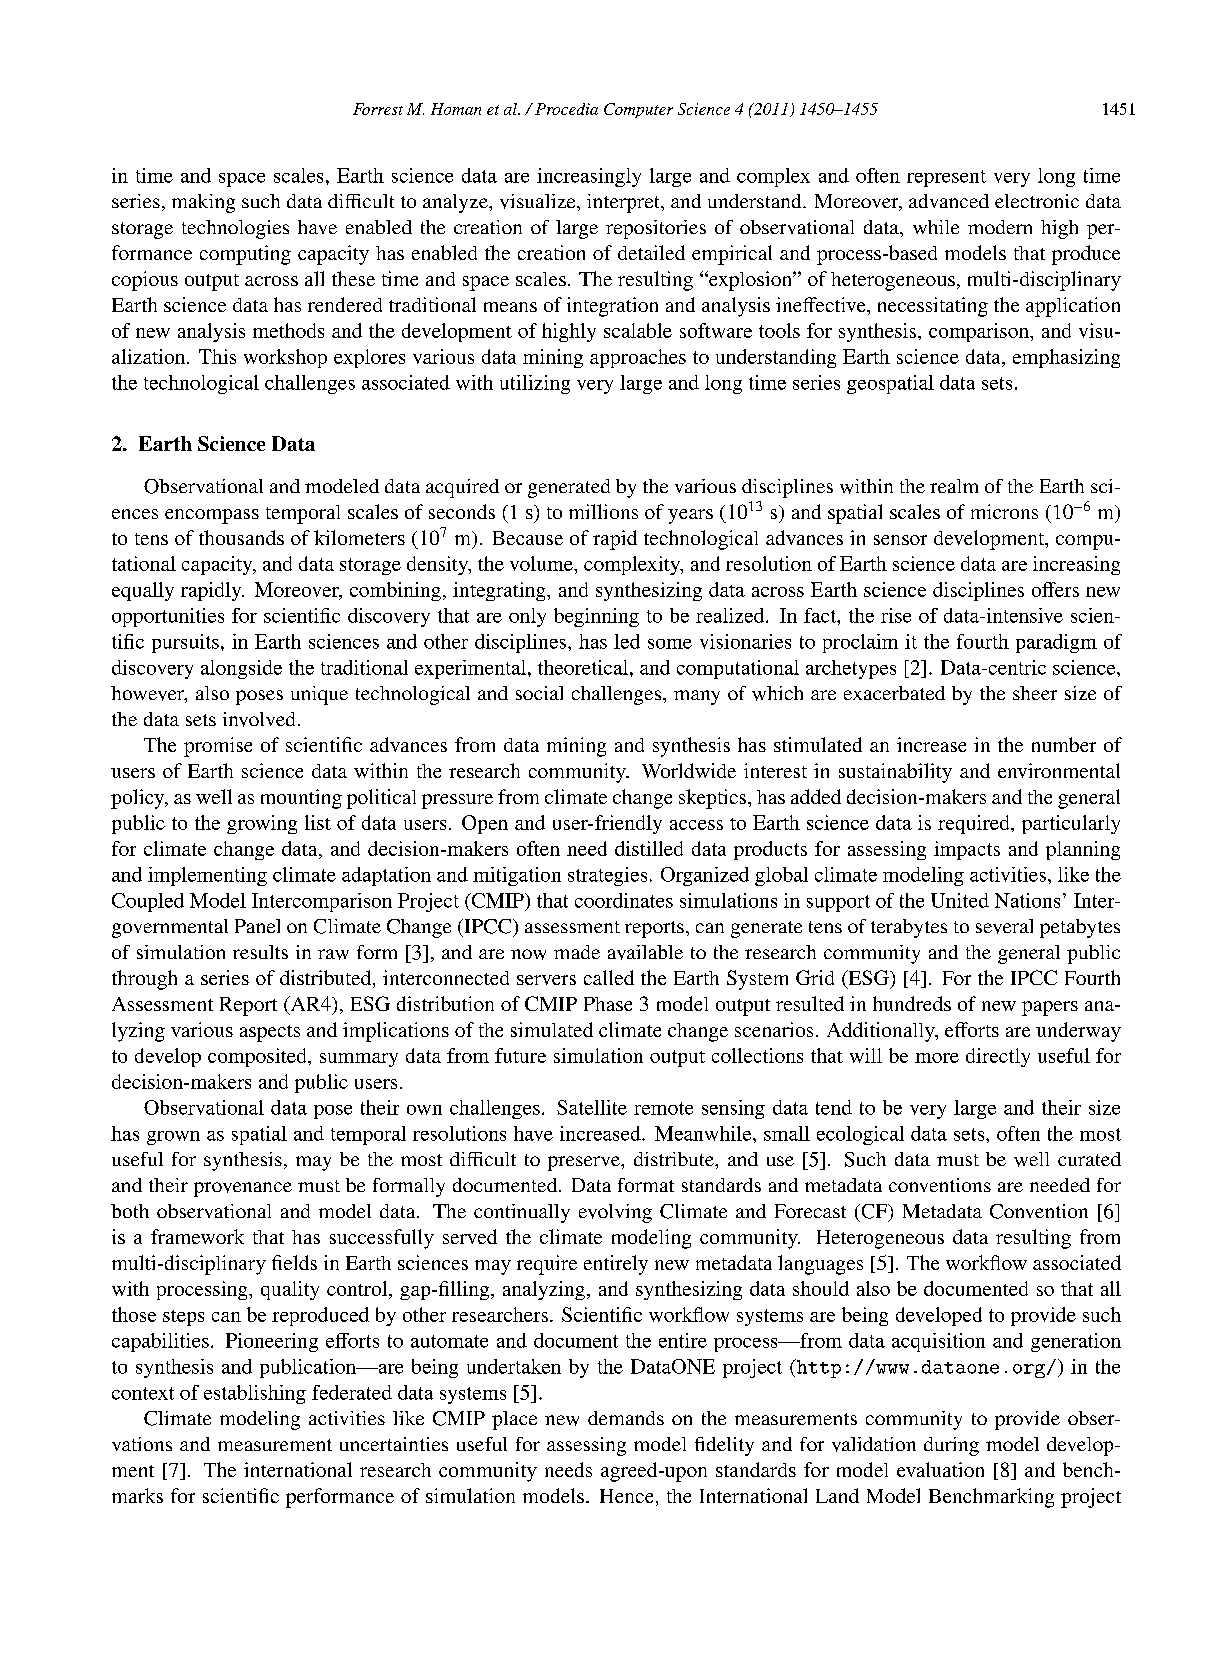 The image size is (1228, 1662). Describe the element at coordinates (270, 1033) in the document. I see `aspects` at that location.
